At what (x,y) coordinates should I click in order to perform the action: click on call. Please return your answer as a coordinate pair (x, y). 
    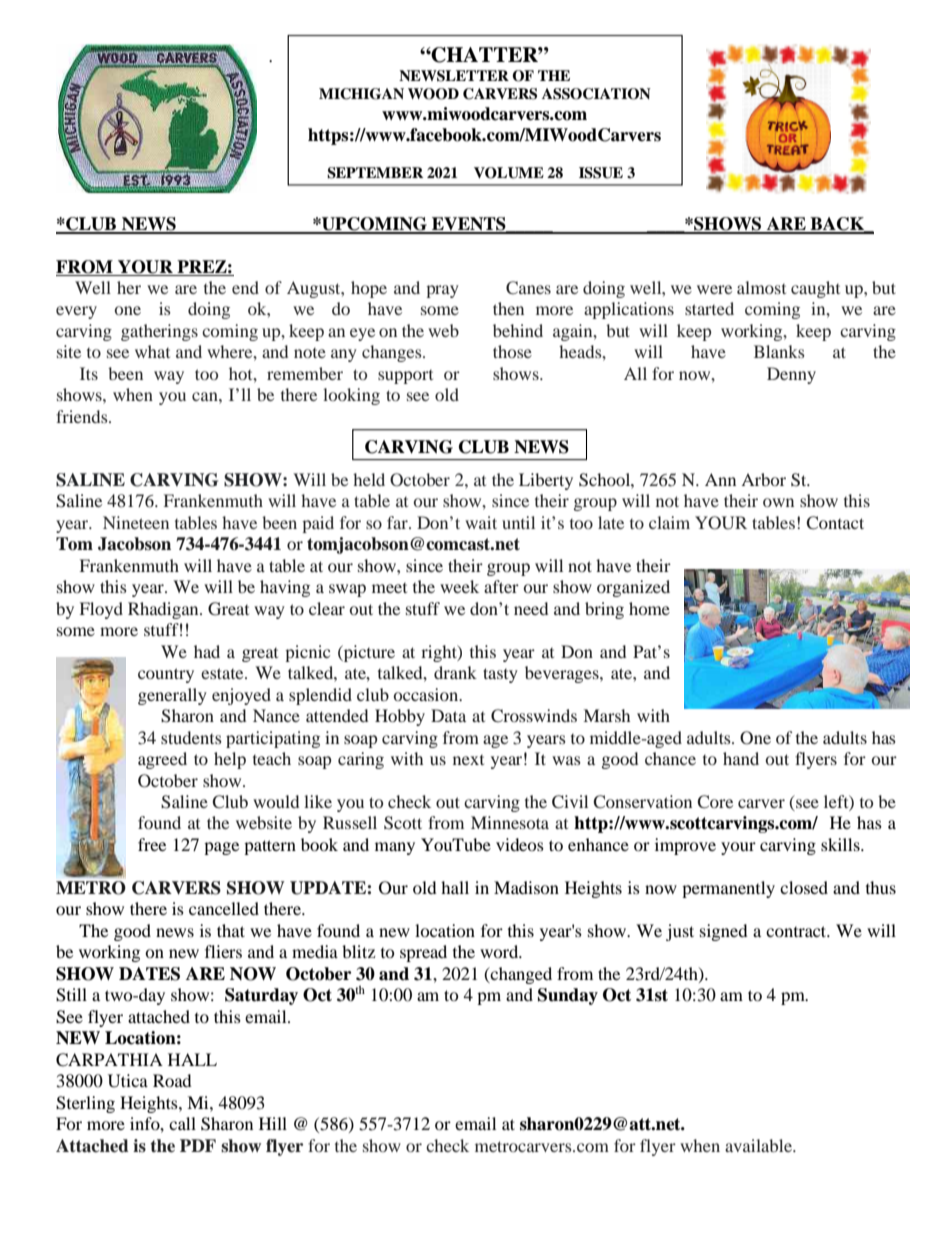
    Looking at the image, I should click on (182, 1123).
